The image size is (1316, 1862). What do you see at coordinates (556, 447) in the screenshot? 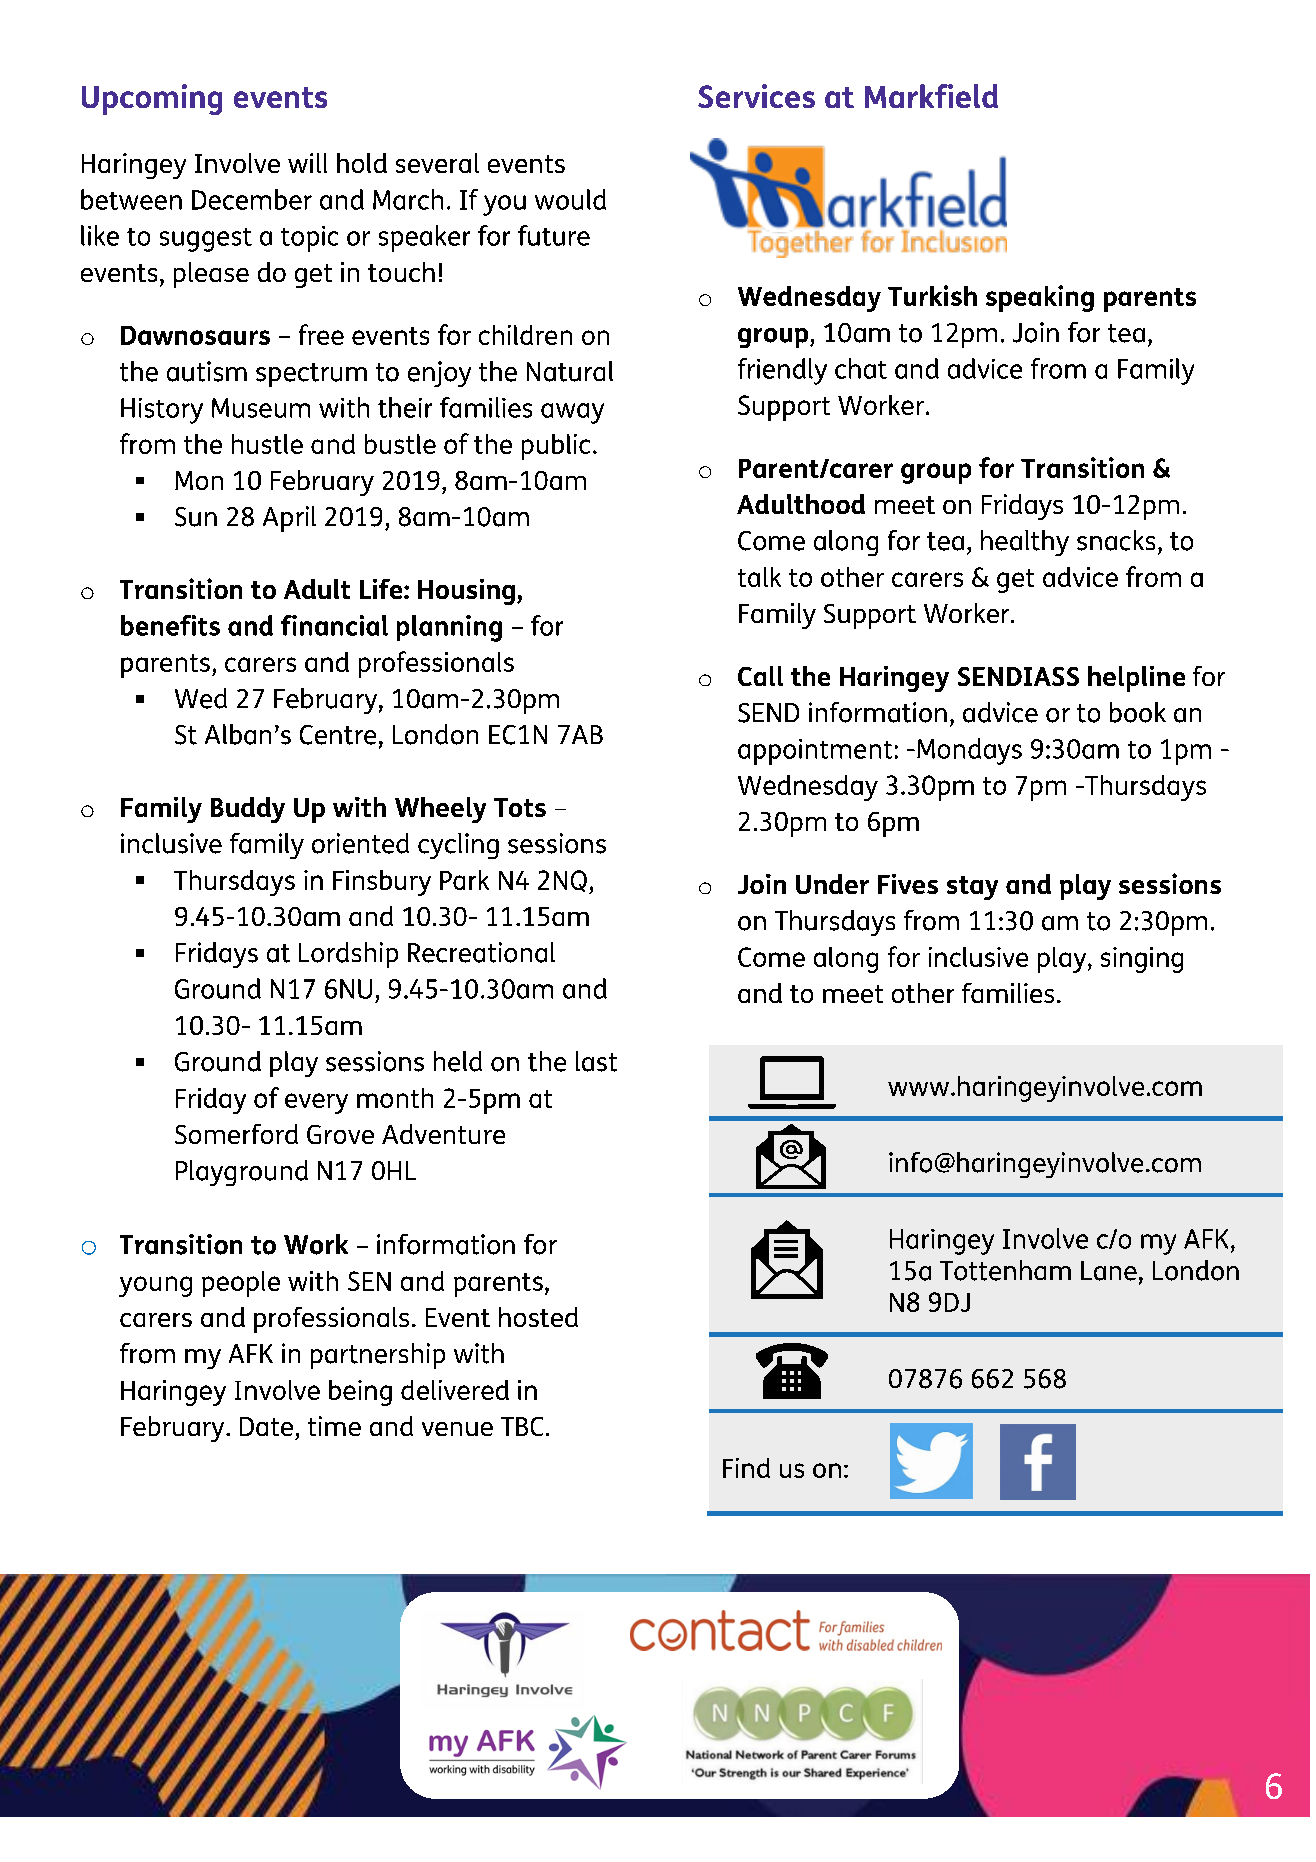
I see `public` at bounding box center [556, 447].
